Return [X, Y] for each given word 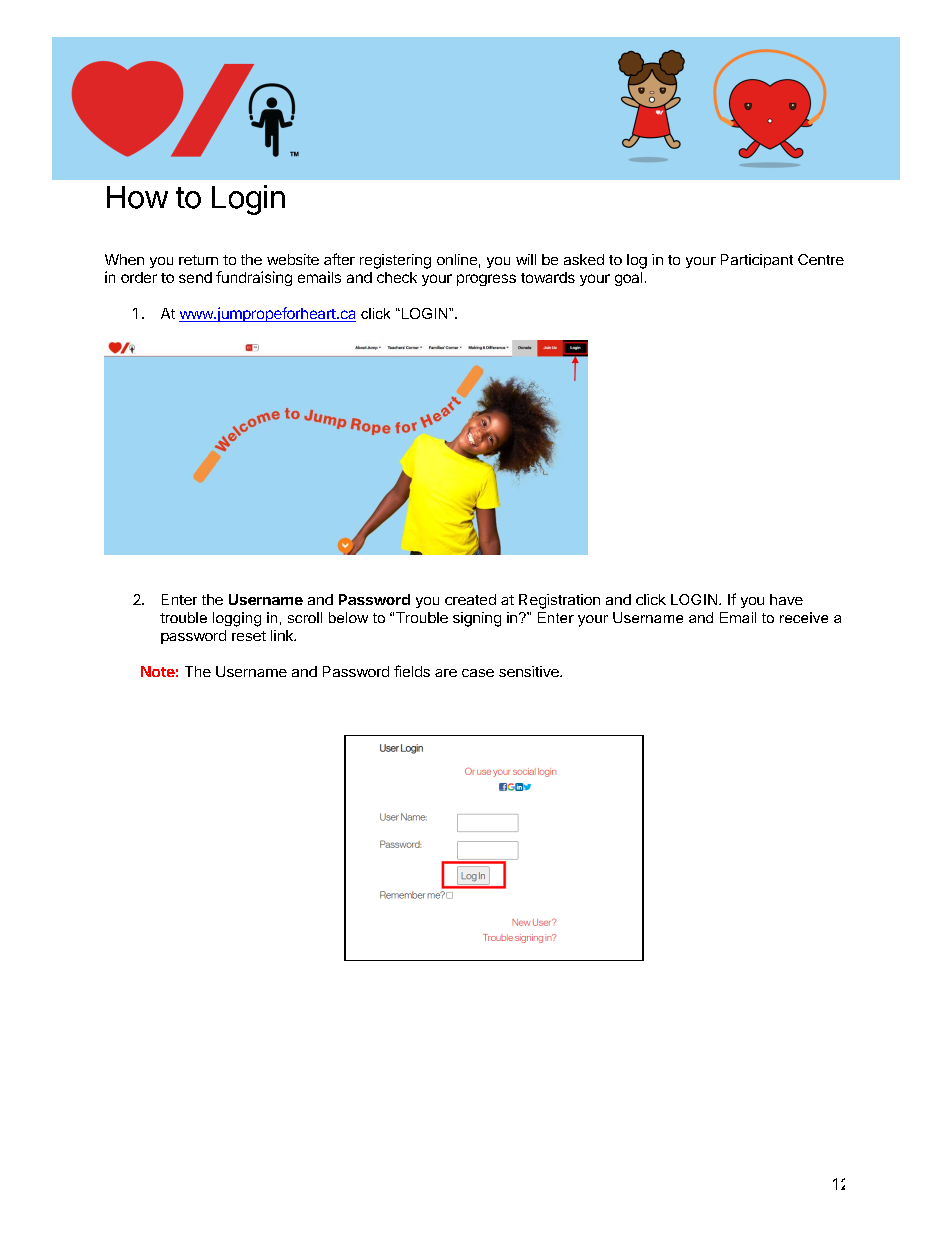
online [457, 259]
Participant [757, 261]
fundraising [254, 278]
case [478, 673]
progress [486, 280]
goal [628, 279]
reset [249, 636]
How [137, 197]
